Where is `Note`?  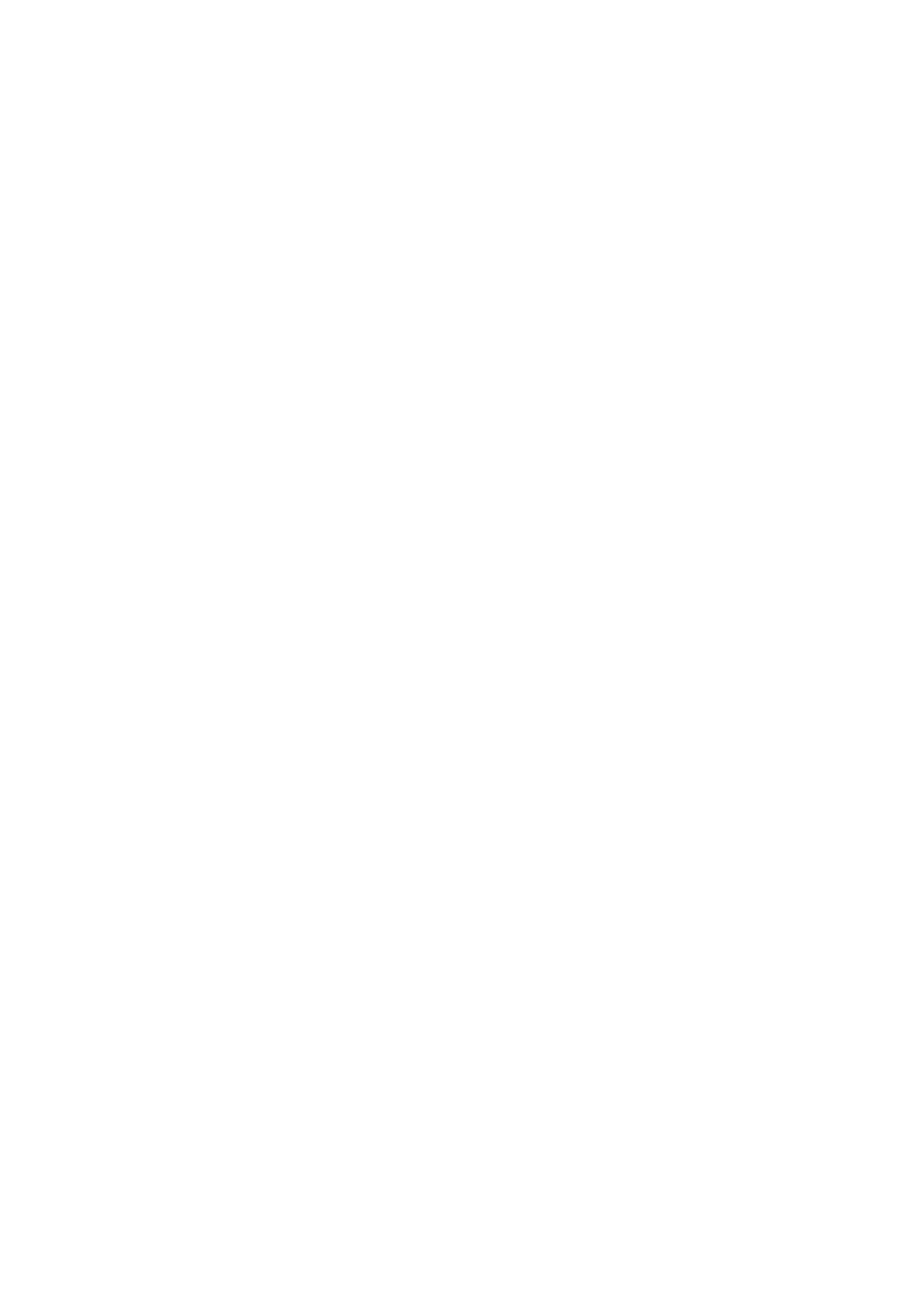 Note is located at coordinates (180, 779).
